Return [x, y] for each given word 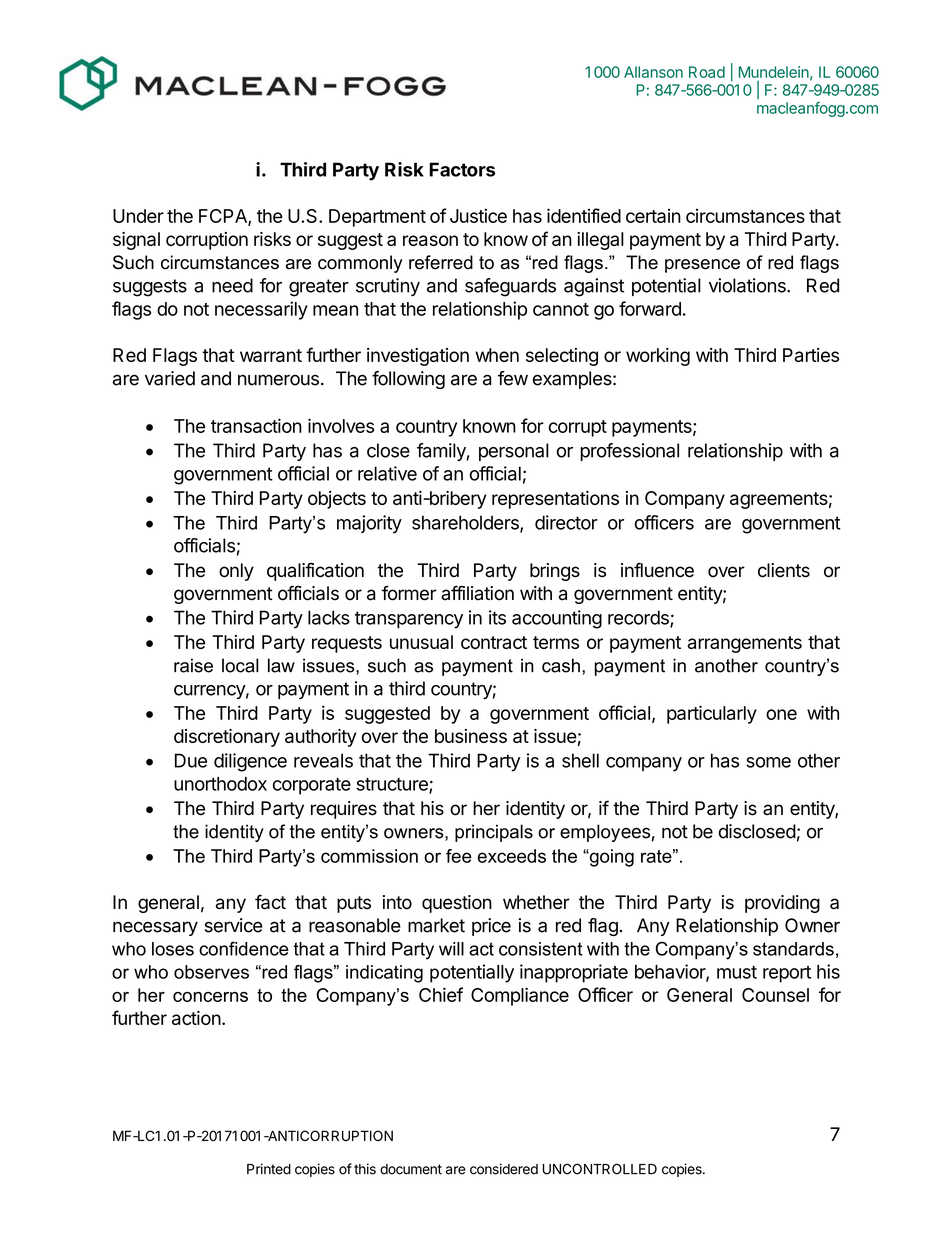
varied [170, 378]
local [240, 665]
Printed [269, 1169]
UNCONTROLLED [600, 1169]
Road [707, 72]
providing [782, 904]
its [497, 617]
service [234, 925]
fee [459, 856]
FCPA [224, 217]
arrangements [745, 644]
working [658, 357]
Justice [478, 215]
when [497, 355]
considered [504, 1169]
